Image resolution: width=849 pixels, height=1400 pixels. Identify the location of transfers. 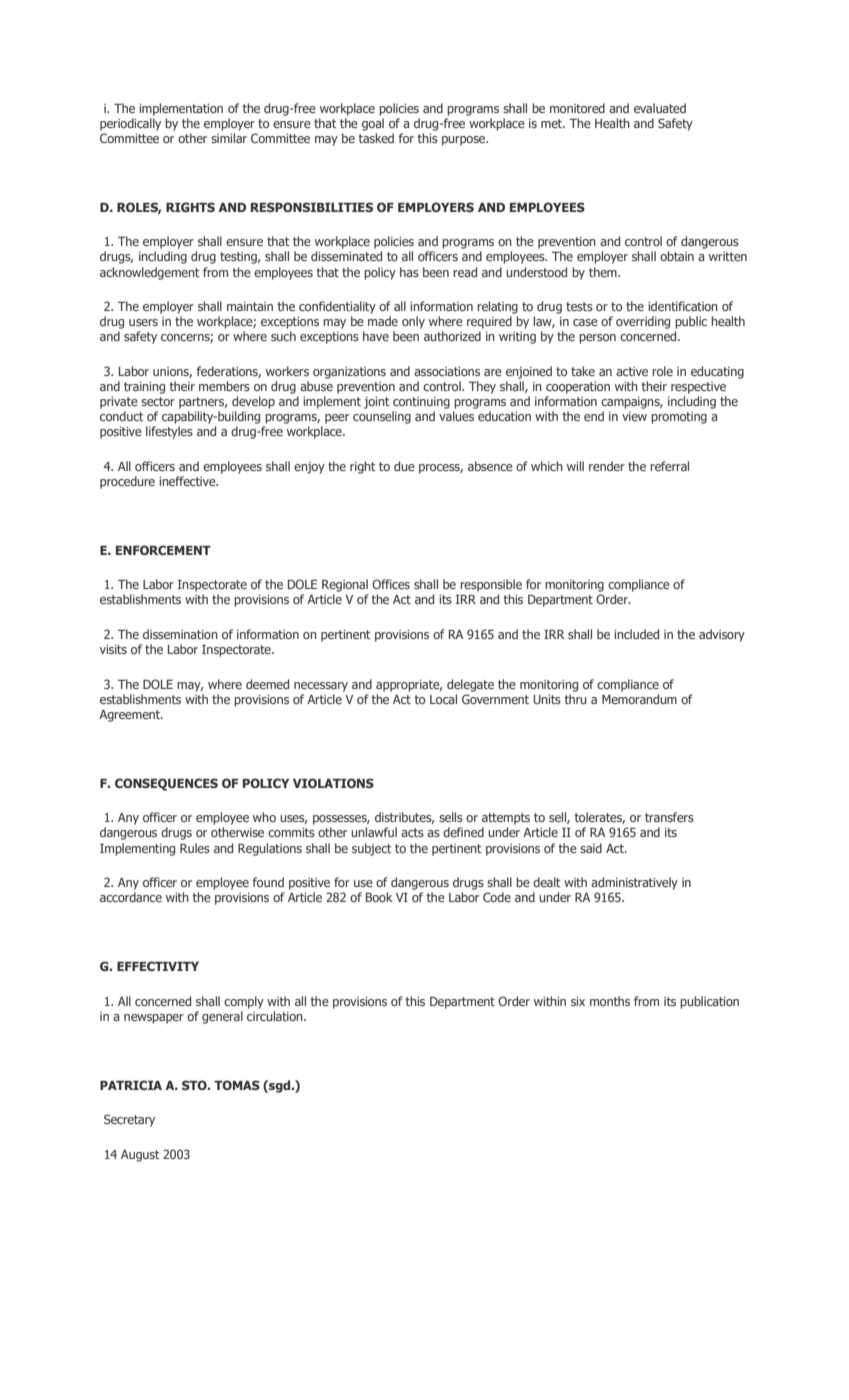
(669, 817).
